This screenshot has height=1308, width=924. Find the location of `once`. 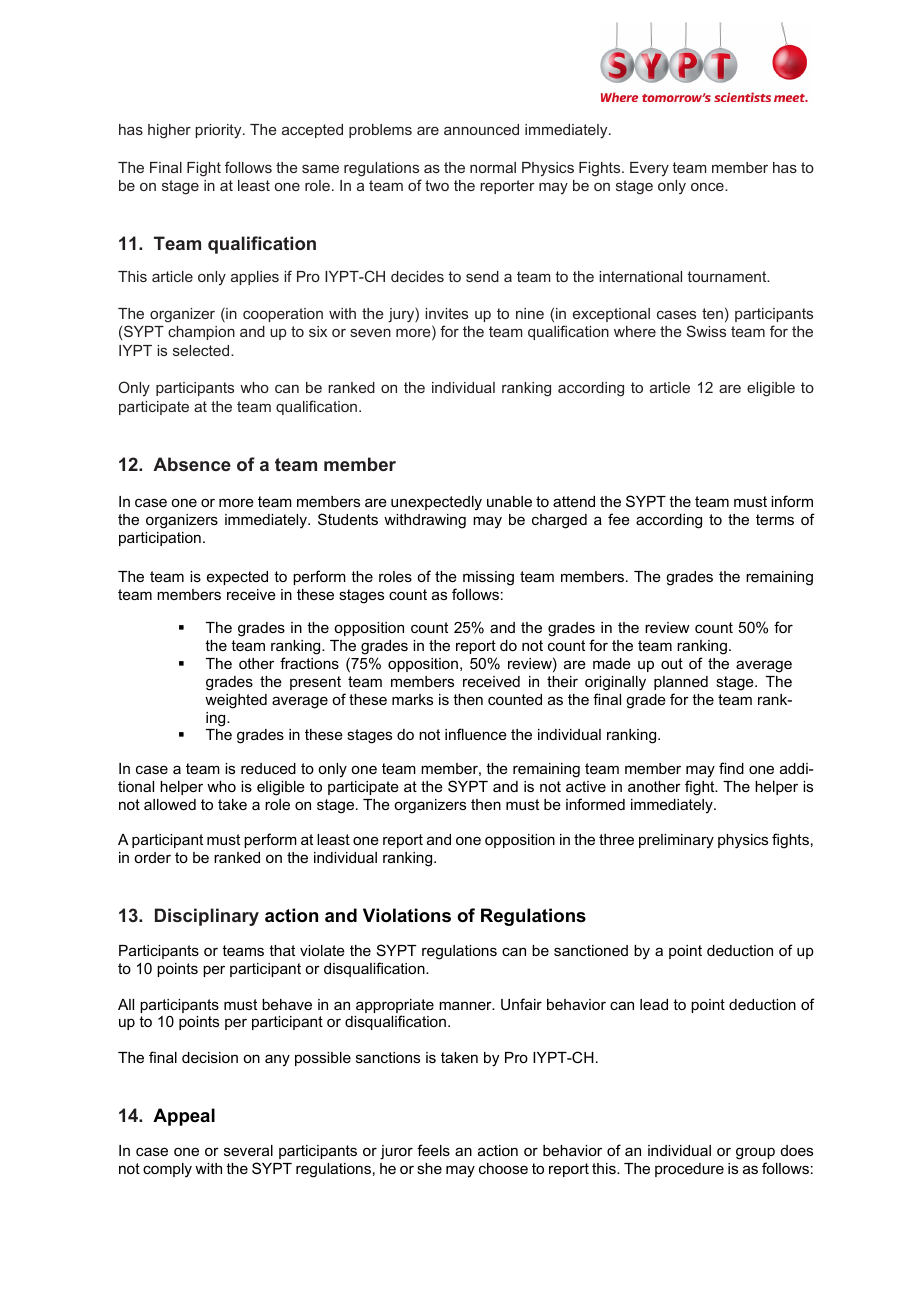

once is located at coordinates (708, 187).
